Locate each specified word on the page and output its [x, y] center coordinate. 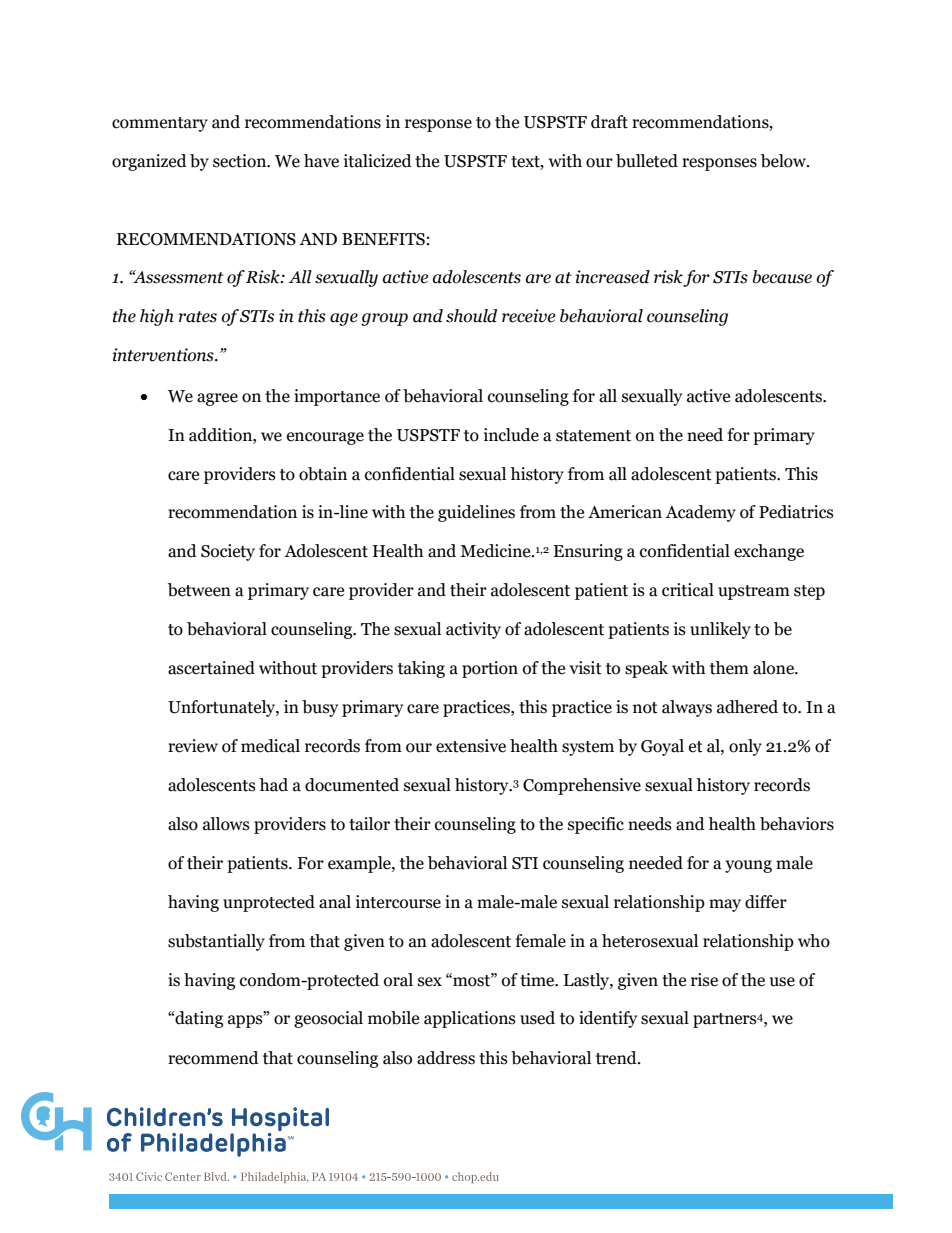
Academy [700, 513]
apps [246, 1021]
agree [217, 399]
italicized [378, 161]
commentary [160, 124]
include [511, 435]
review [193, 746]
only [745, 747]
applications [470, 1019]
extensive [471, 746]
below [785, 161]
